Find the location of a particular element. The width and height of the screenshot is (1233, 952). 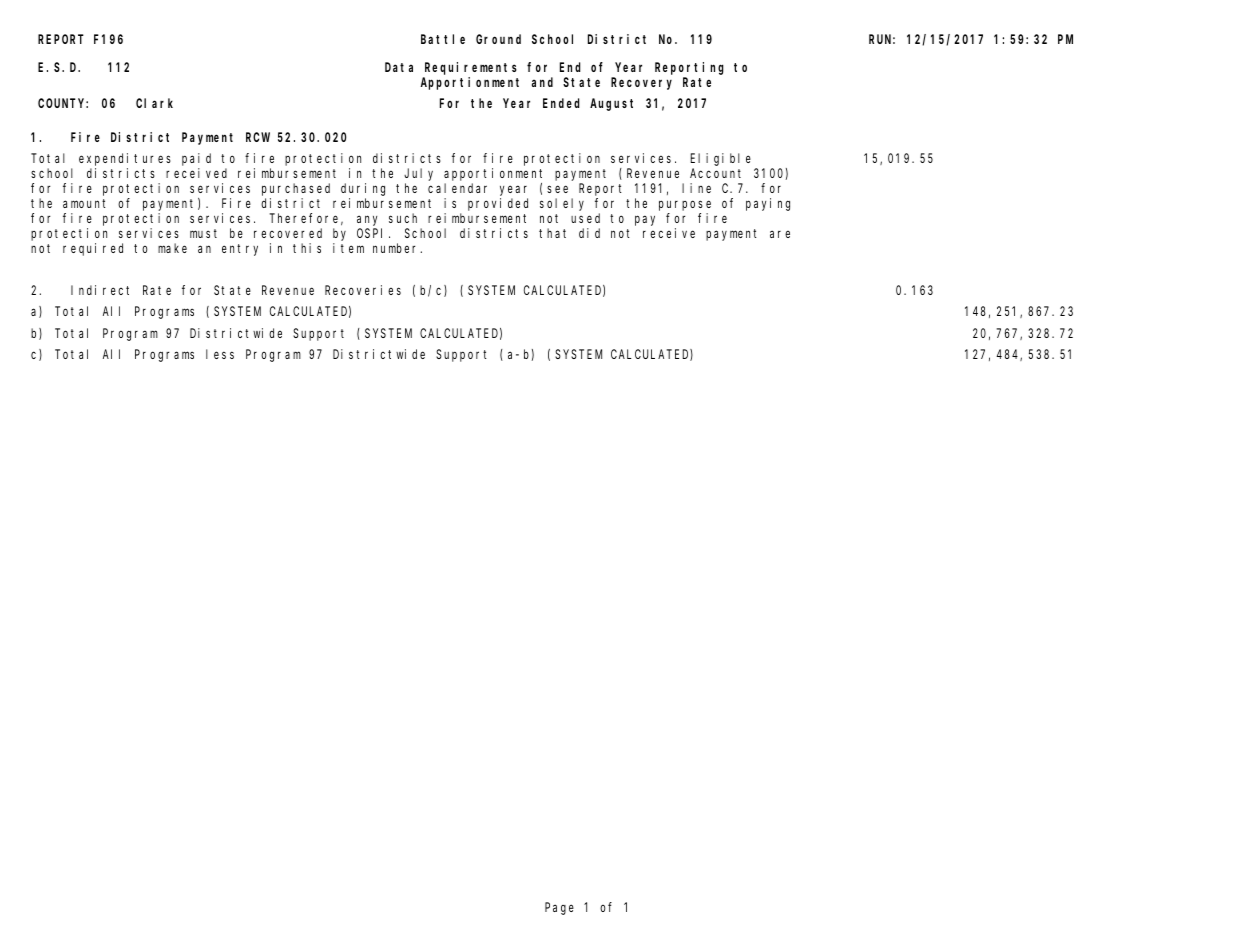

used is located at coordinates (585, 218).
